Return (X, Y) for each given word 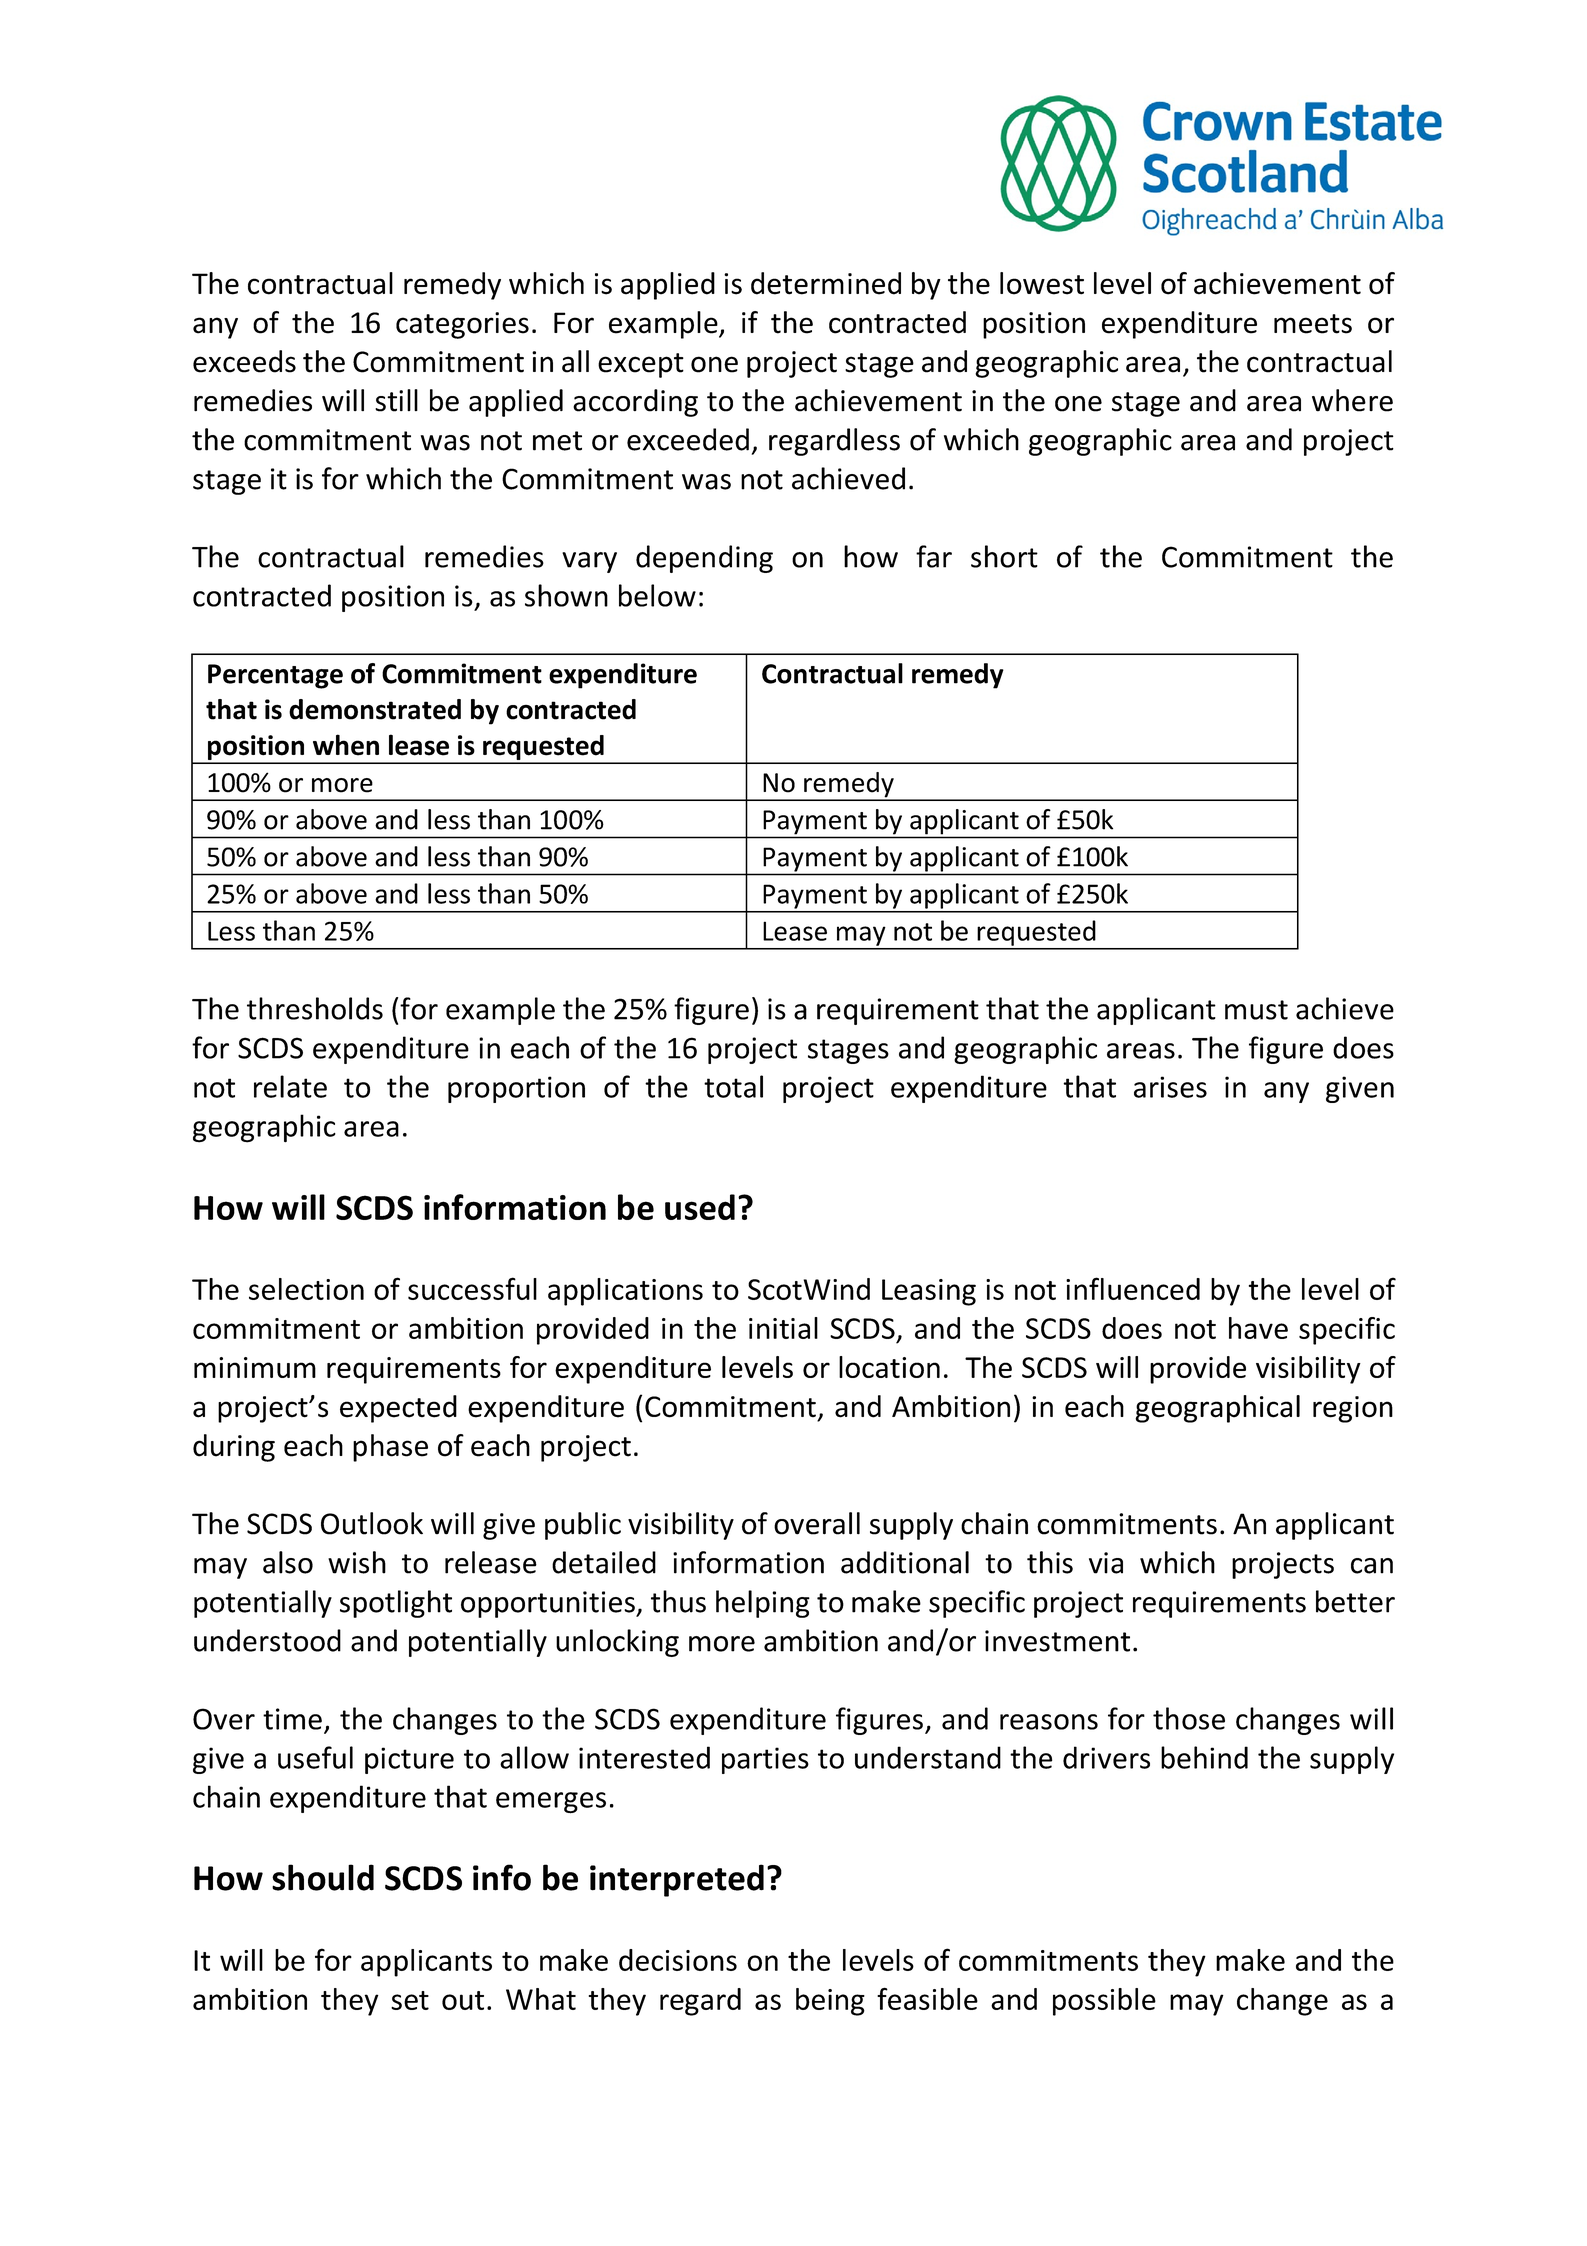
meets (1313, 324)
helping (763, 1604)
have (1258, 1328)
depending (704, 559)
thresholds (315, 1008)
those (1189, 1718)
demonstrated (375, 709)
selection (306, 1289)
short (1004, 556)
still (396, 400)
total (733, 1086)
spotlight (396, 1604)
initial (783, 1328)
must (1256, 1010)
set (410, 2000)
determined (826, 283)
